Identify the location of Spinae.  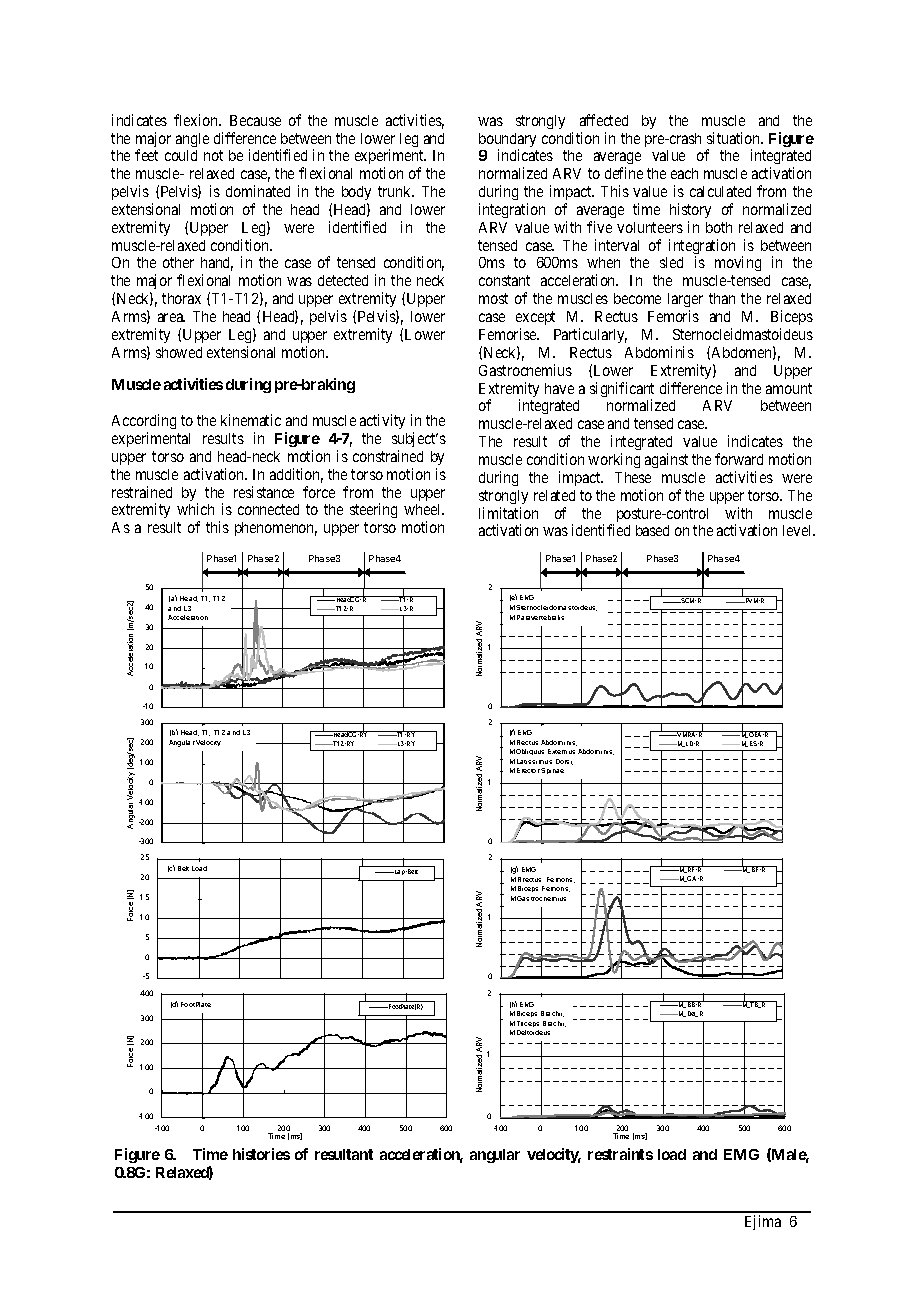
(552, 771).
